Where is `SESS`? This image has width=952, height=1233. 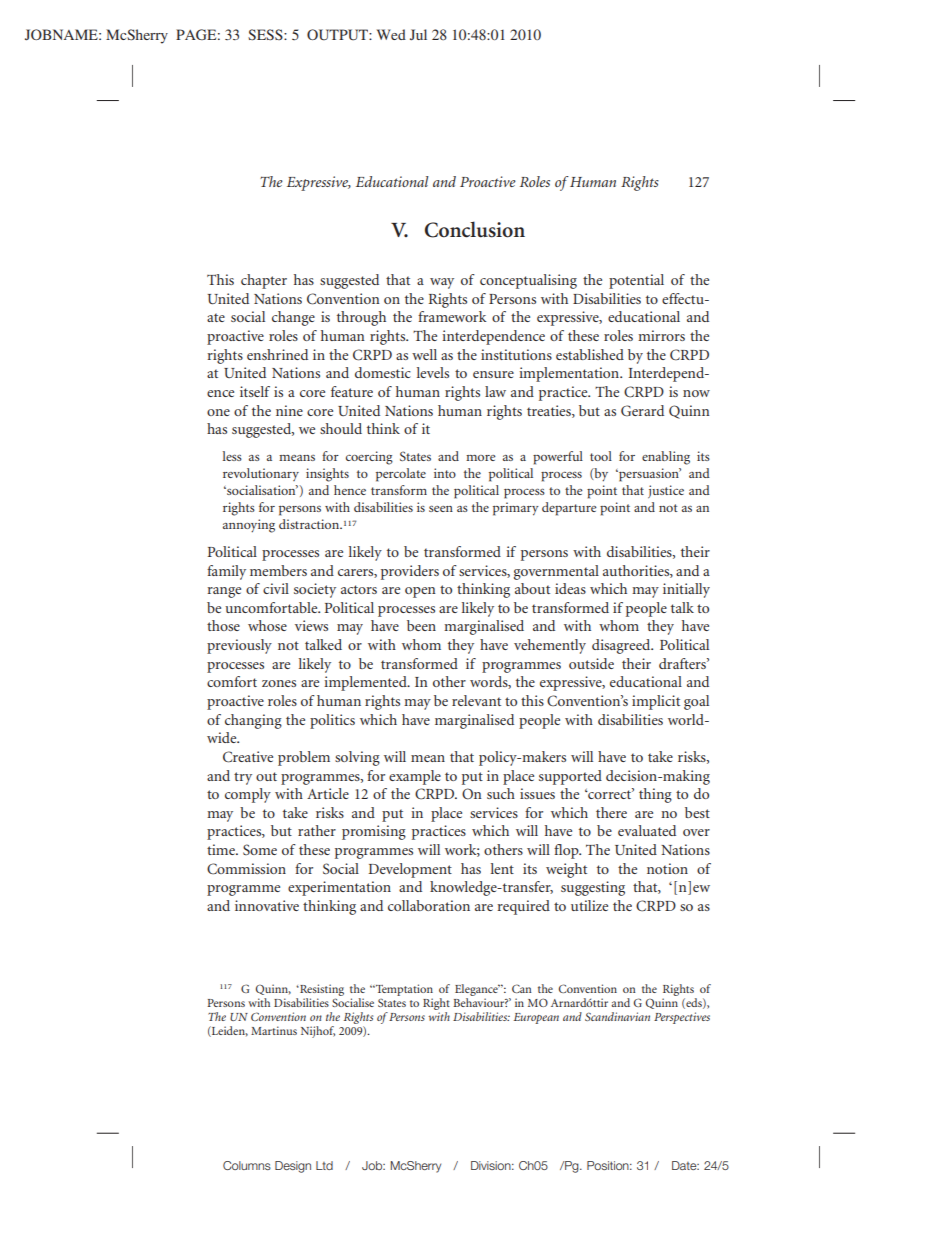
SESS is located at coordinates (266, 34).
